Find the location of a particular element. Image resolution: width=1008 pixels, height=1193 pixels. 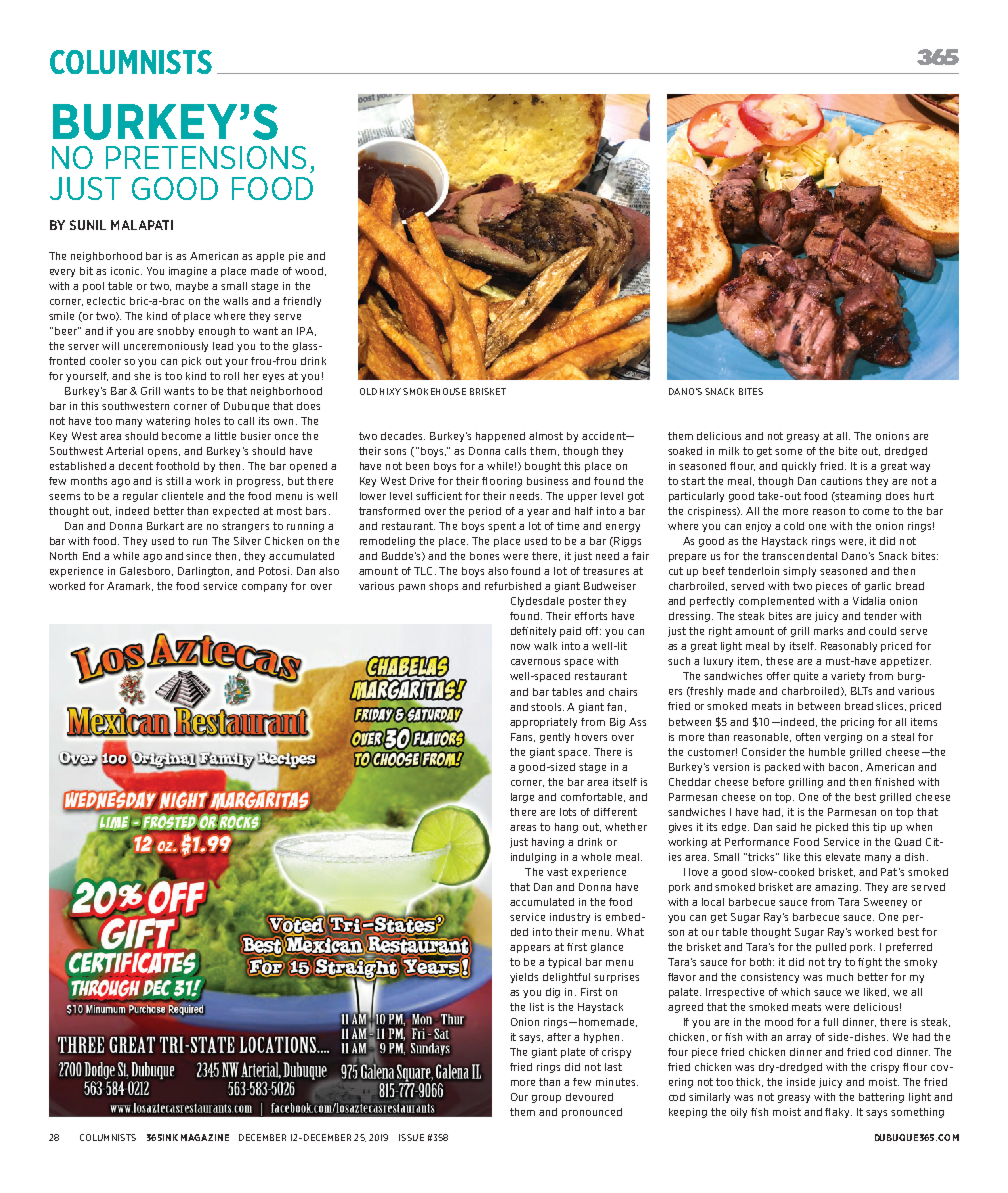

apple is located at coordinates (270, 257).
